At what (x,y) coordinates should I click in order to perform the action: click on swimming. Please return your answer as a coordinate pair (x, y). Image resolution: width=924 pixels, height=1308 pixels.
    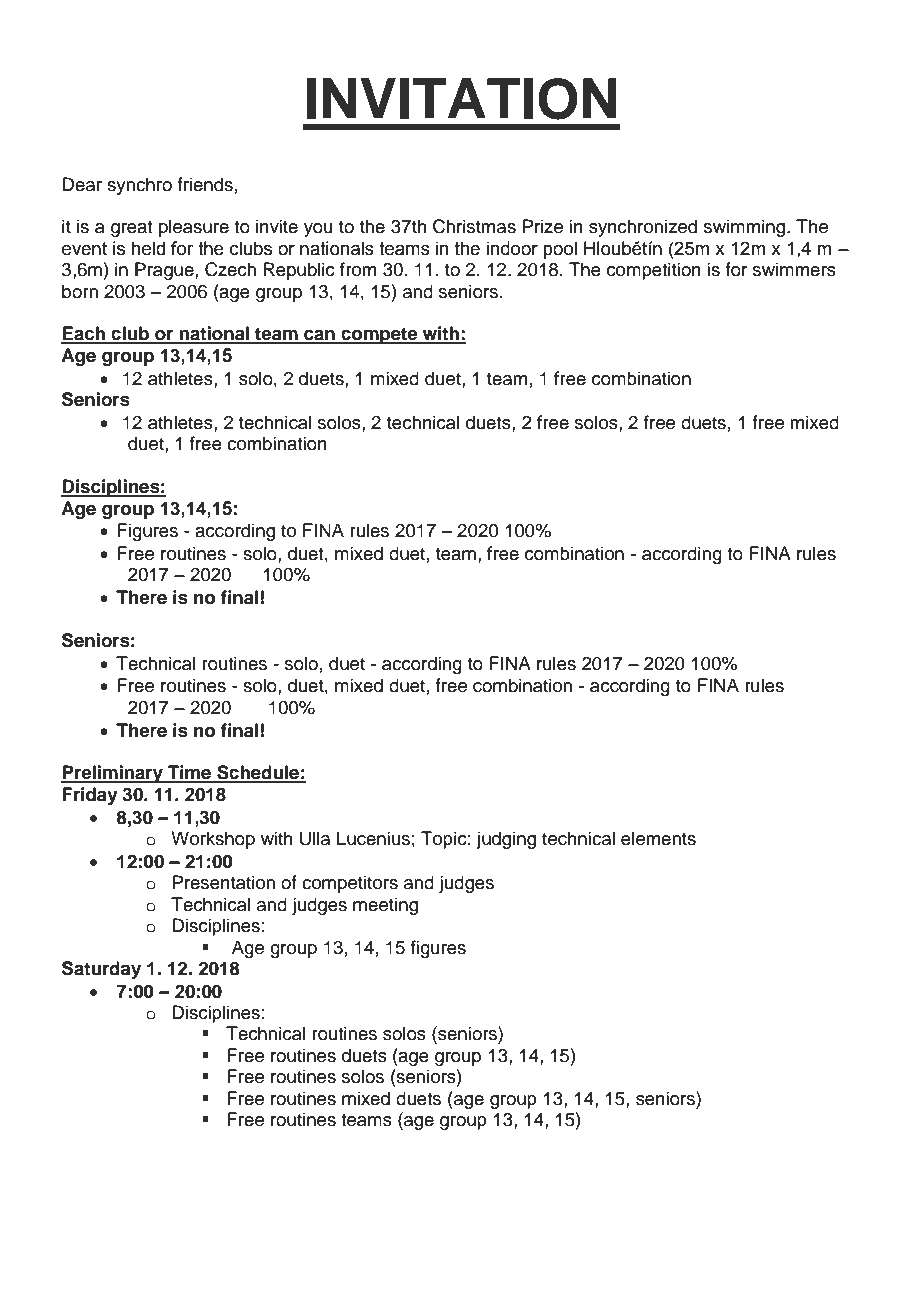
    Looking at the image, I should click on (746, 228).
